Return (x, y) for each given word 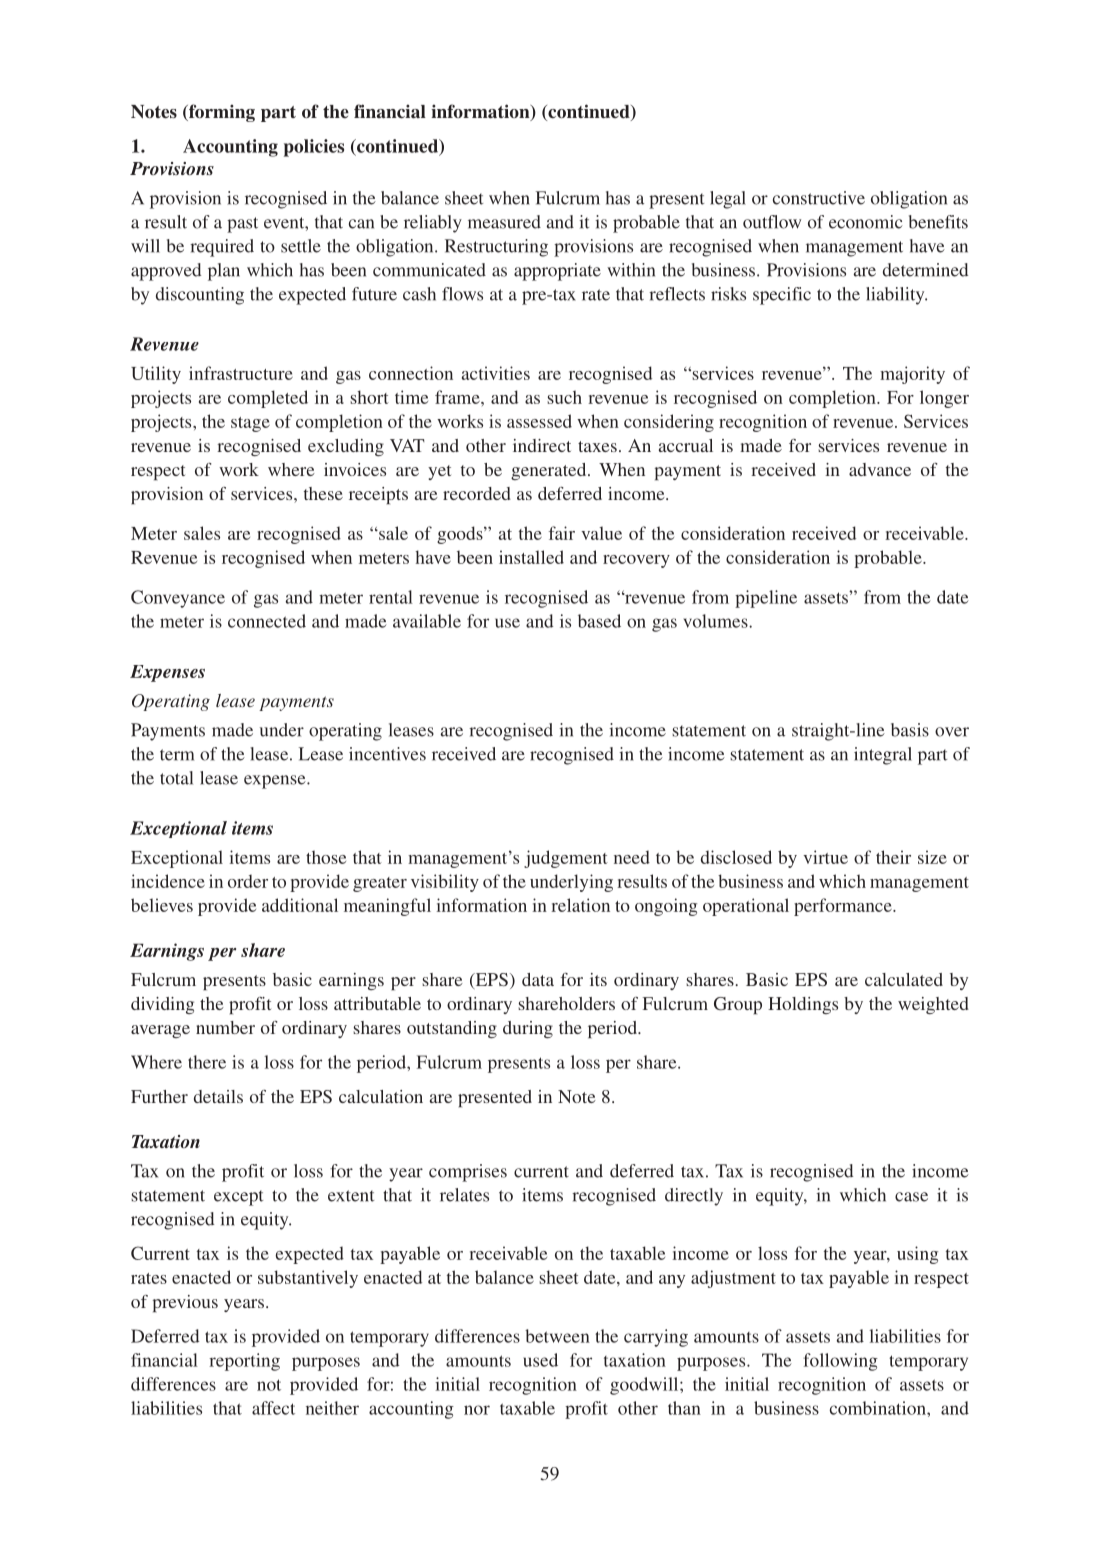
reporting (244, 1362)
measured (504, 222)
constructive (819, 198)
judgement (566, 859)
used (540, 1360)
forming (221, 113)
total (176, 778)
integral (883, 756)
